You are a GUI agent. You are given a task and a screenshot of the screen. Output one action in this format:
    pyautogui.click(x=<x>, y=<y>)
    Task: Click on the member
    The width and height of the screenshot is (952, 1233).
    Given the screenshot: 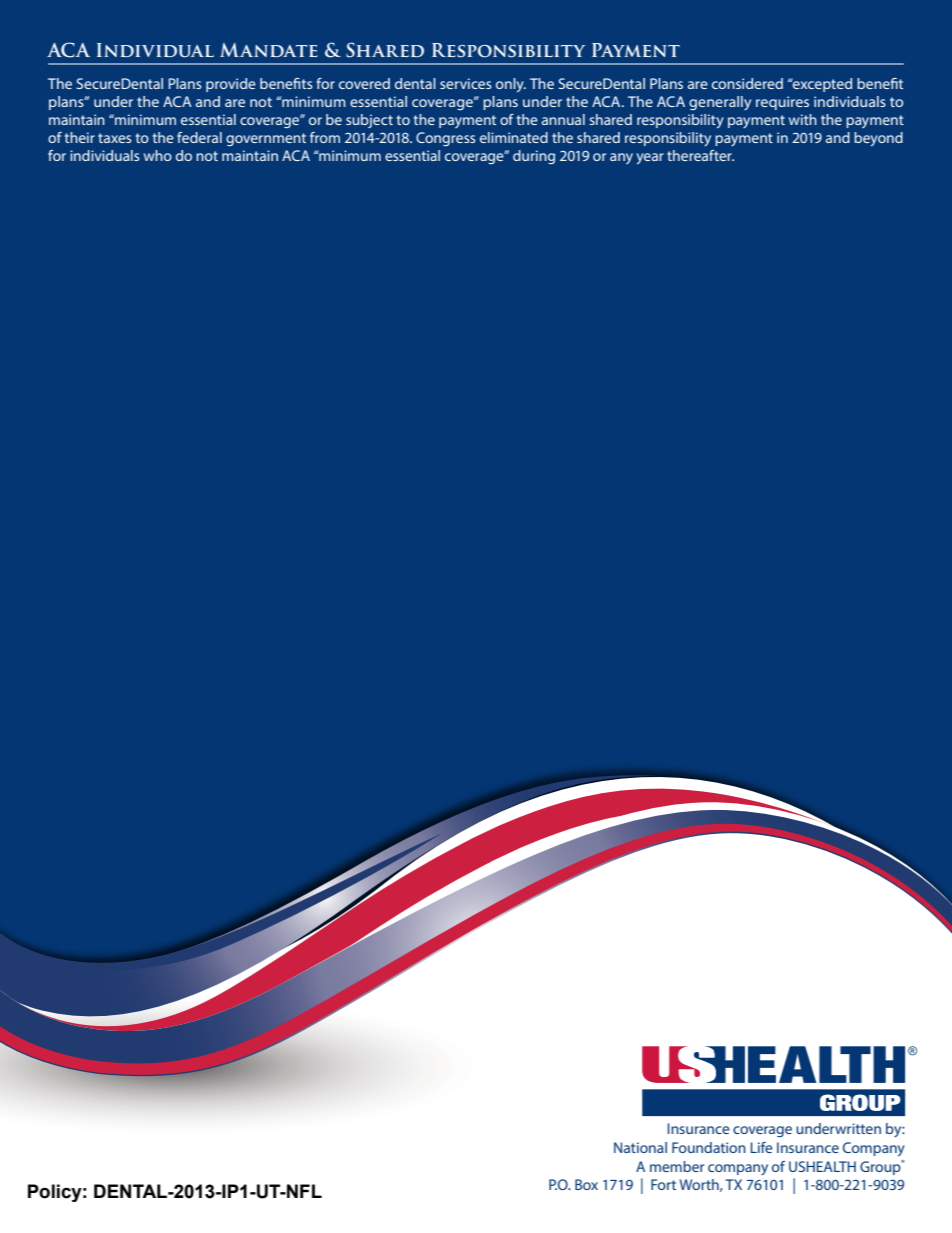 What is the action you would take?
    pyautogui.click(x=677, y=1166)
